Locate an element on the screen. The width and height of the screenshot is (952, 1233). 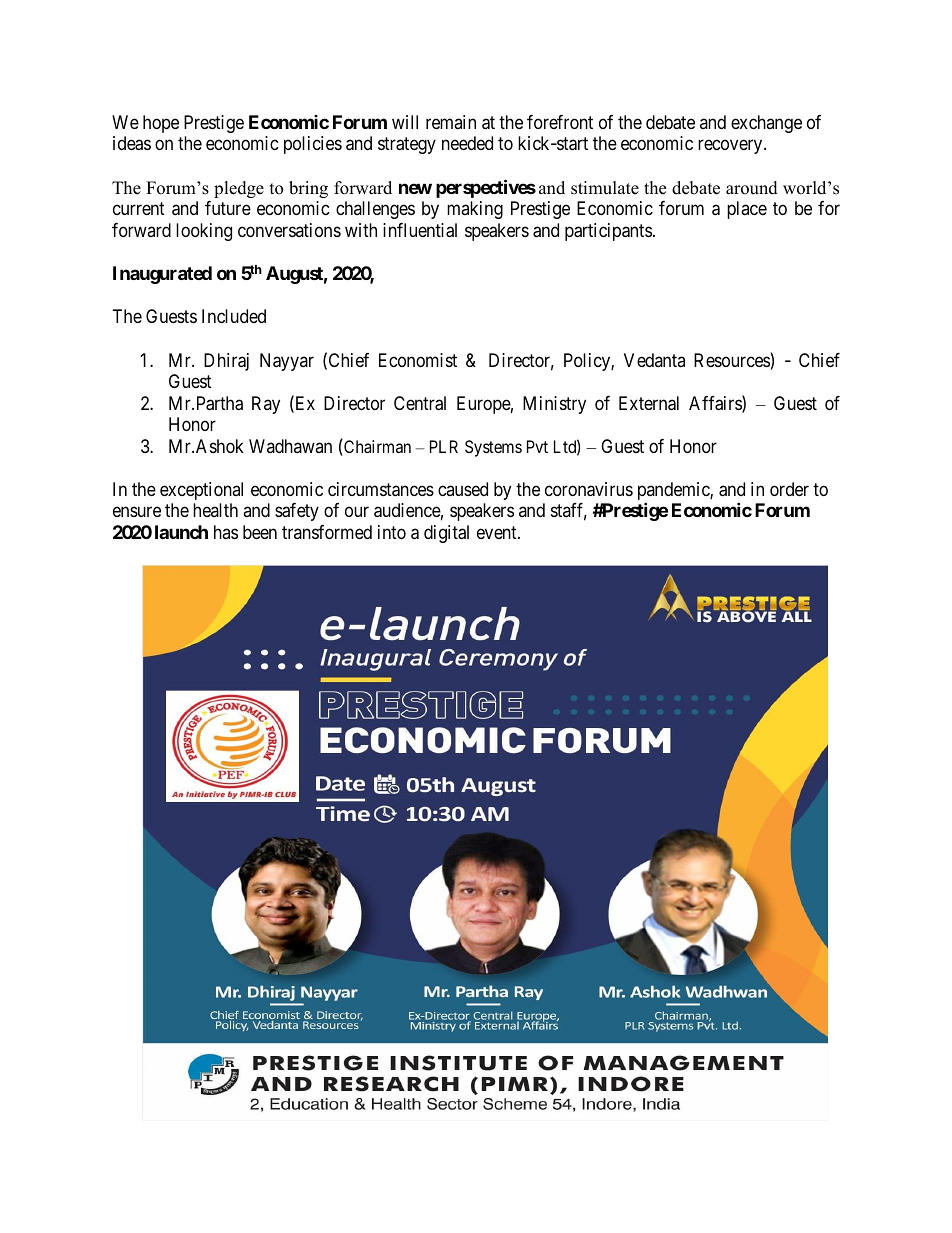
has is located at coordinates (226, 532).
